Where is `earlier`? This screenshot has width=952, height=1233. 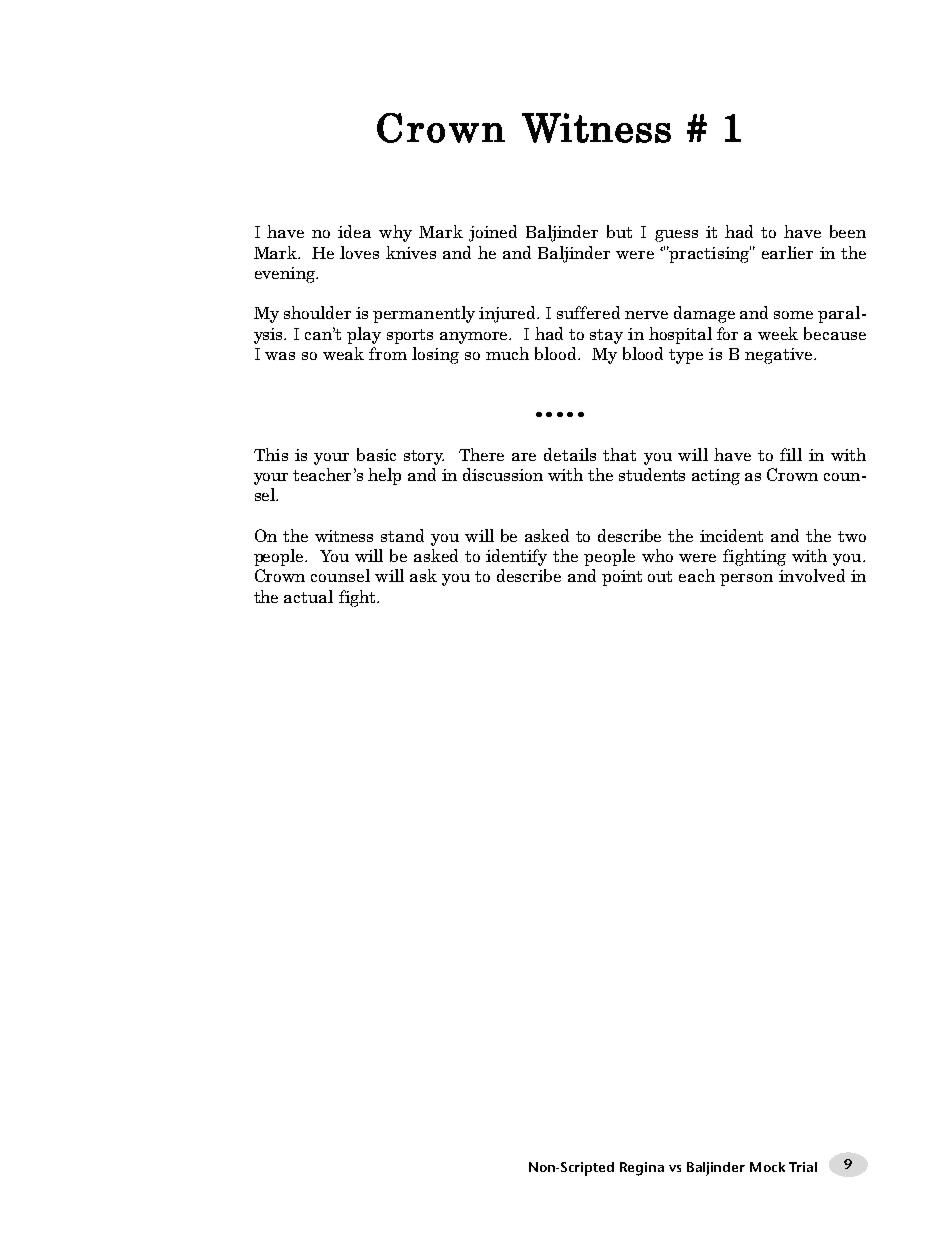 earlier is located at coordinates (787, 252).
